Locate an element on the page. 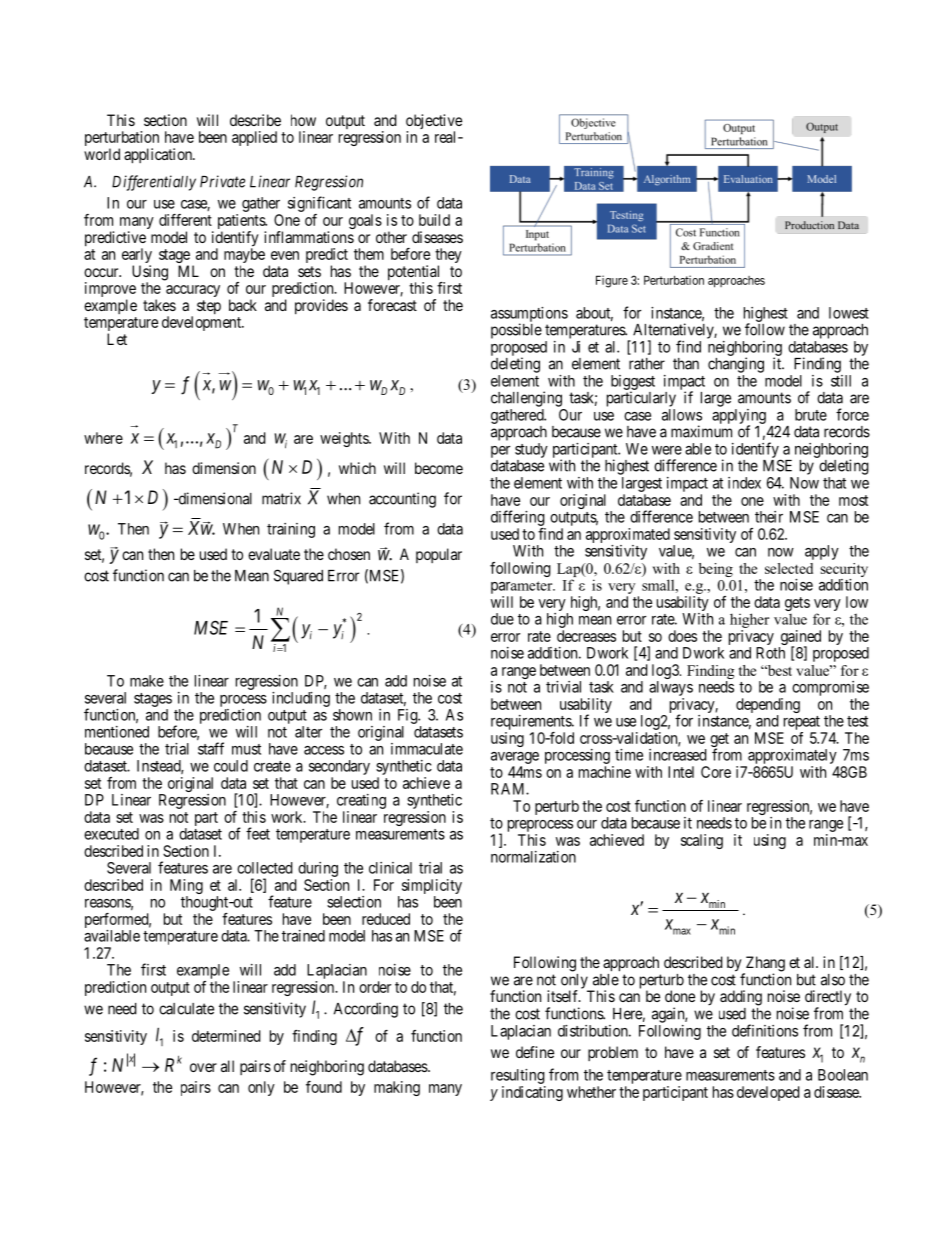  over is located at coordinates (203, 1067).
